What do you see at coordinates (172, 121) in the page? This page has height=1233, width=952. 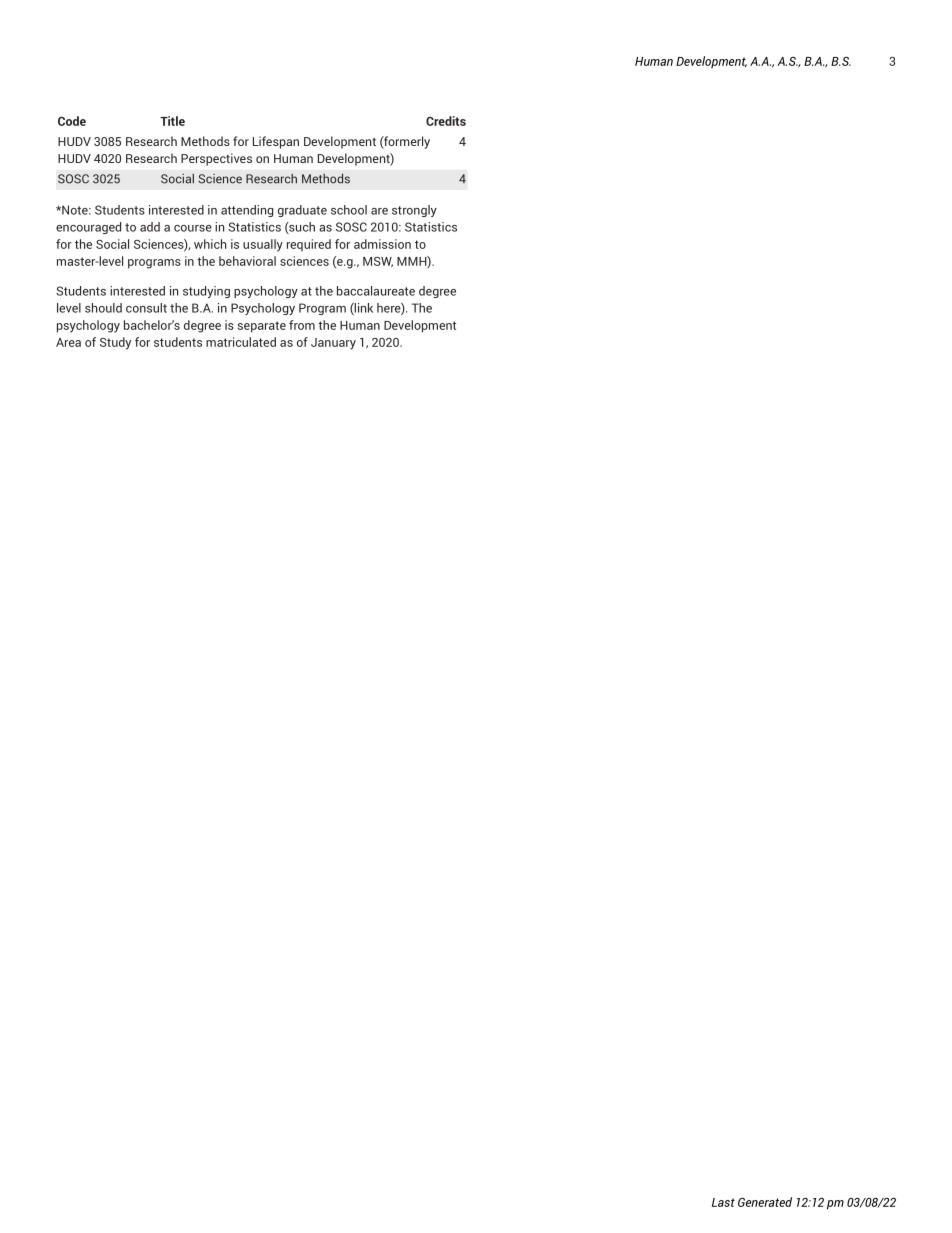 I see `Title` at bounding box center [172, 121].
